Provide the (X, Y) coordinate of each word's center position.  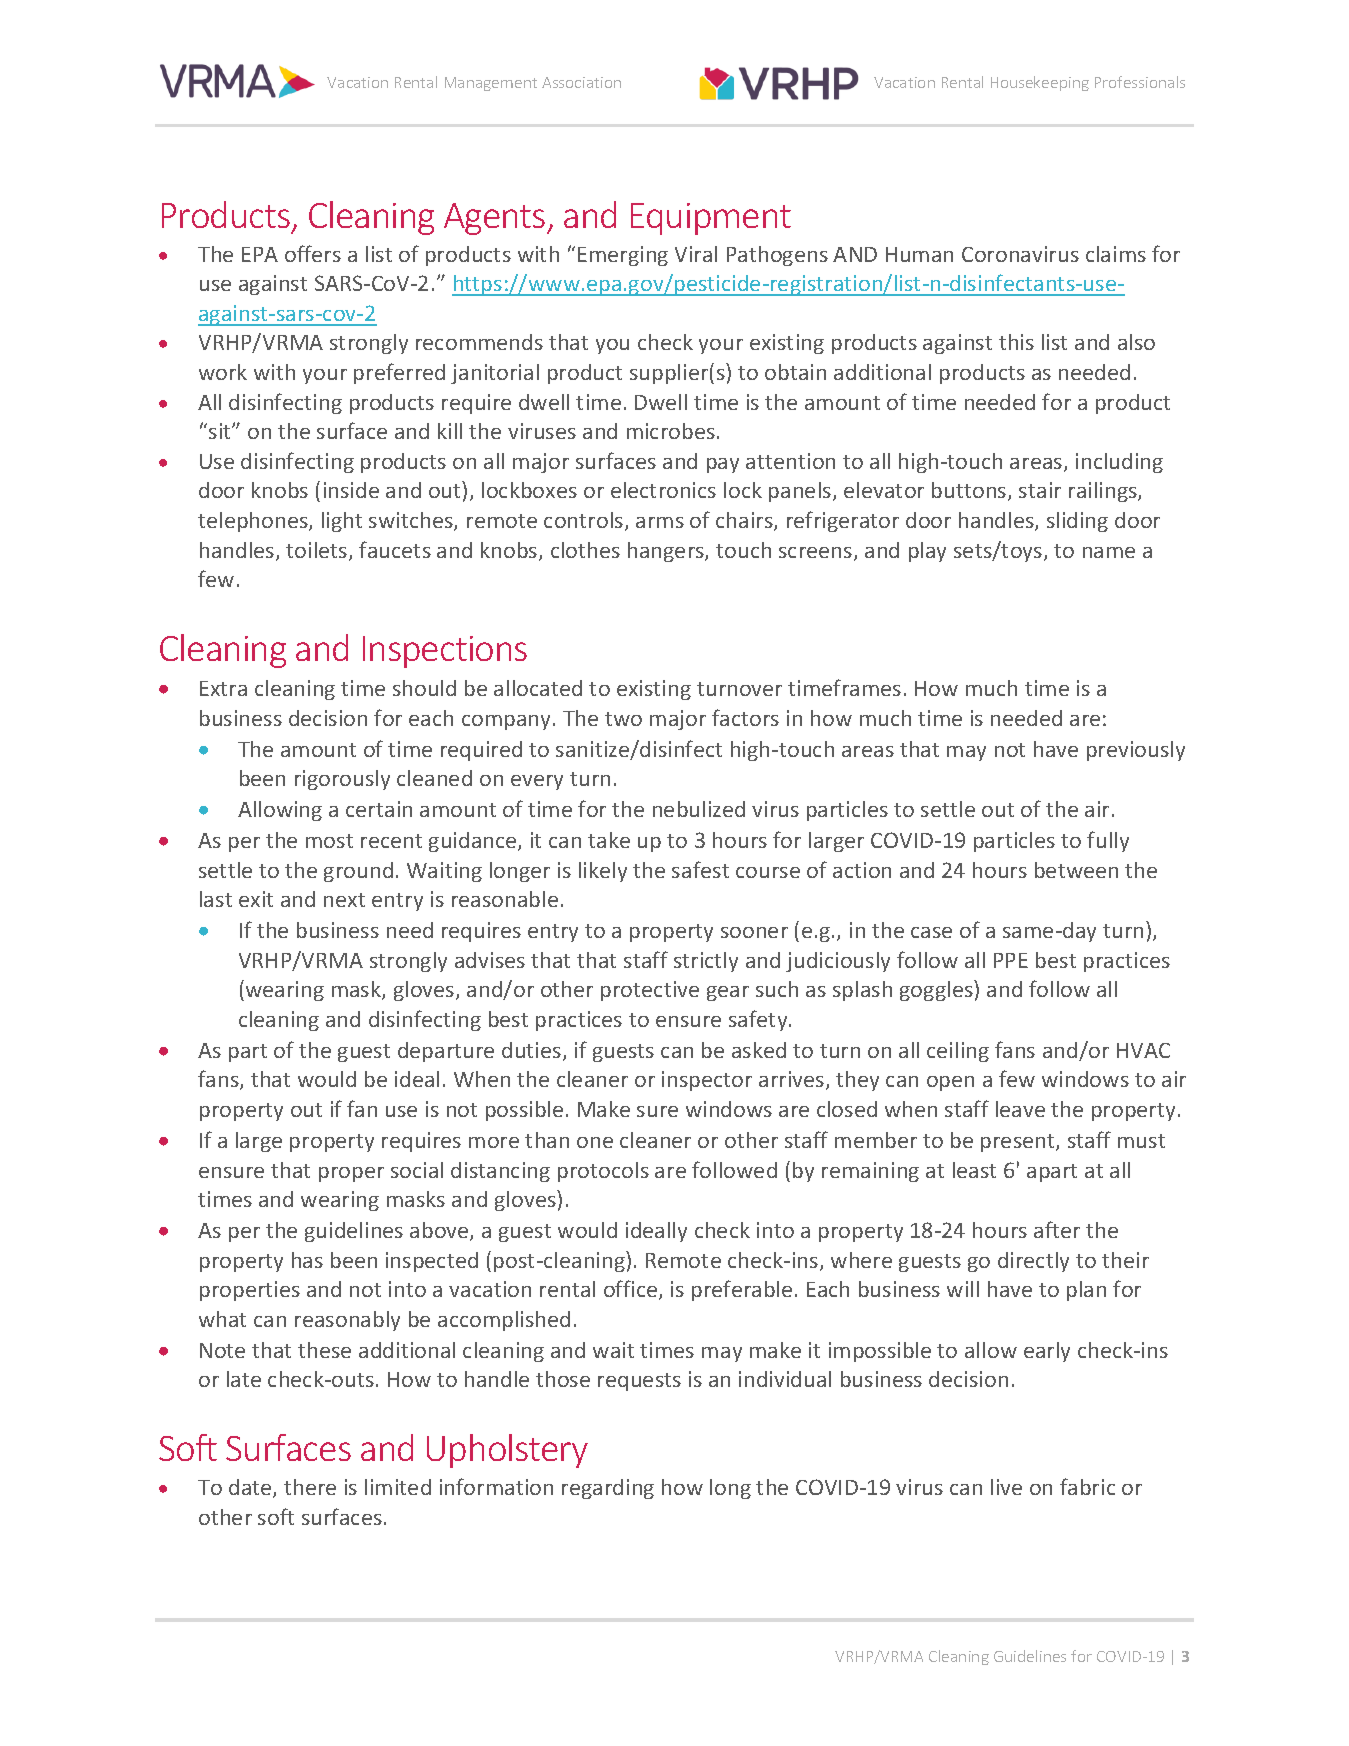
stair (1040, 490)
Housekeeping (1040, 83)
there (310, 1487)
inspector (707, 1081)
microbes (671, 431)
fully (1108, 841)
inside (351, 490)
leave (1020, 1109)
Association (581, 82)
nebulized (699, 809)
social (417, 1170)
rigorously (342, 780)
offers (313, 253)
